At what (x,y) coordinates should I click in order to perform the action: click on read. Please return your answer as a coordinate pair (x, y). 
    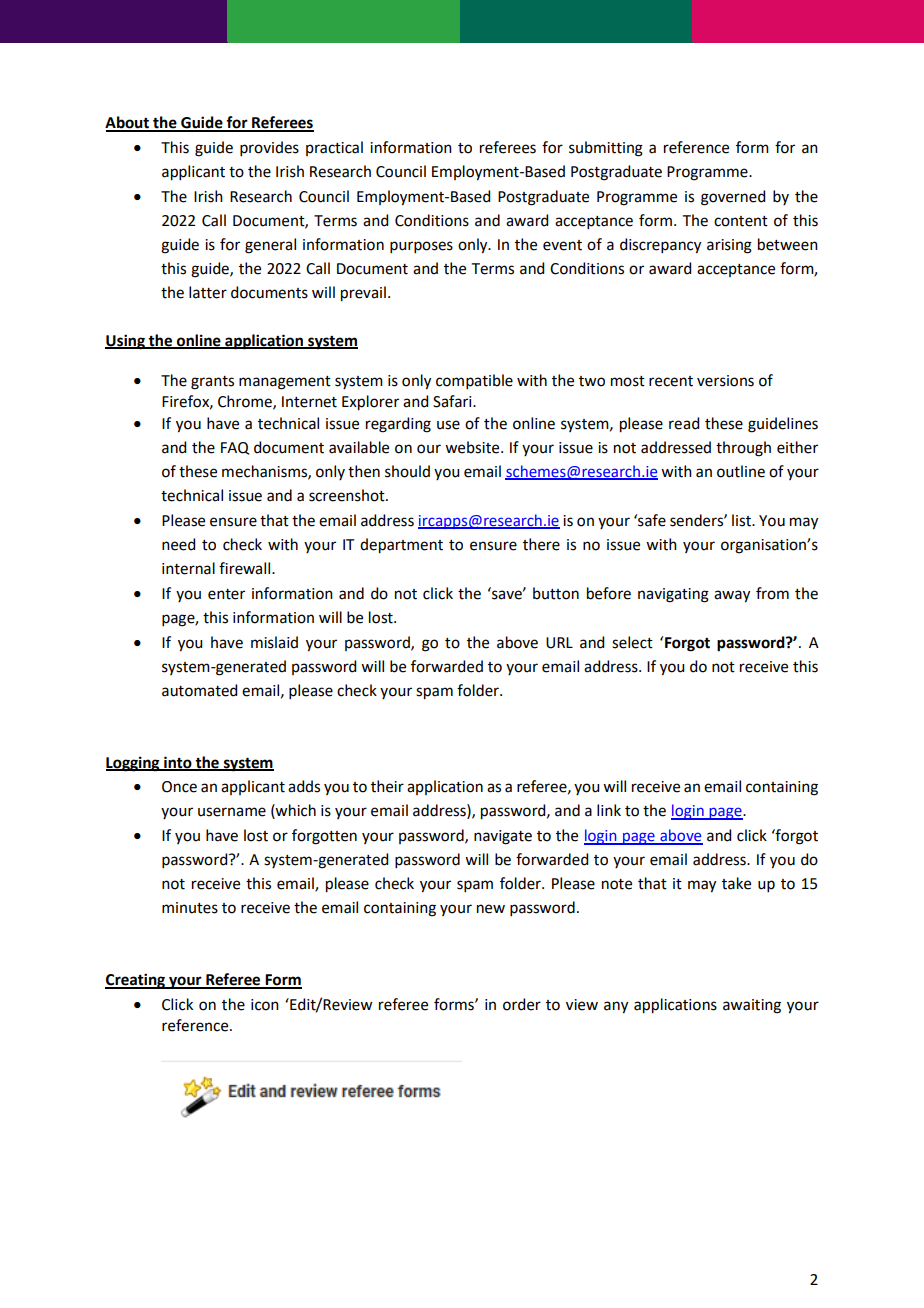
    Looking at the image, I should click on (684, 423).
